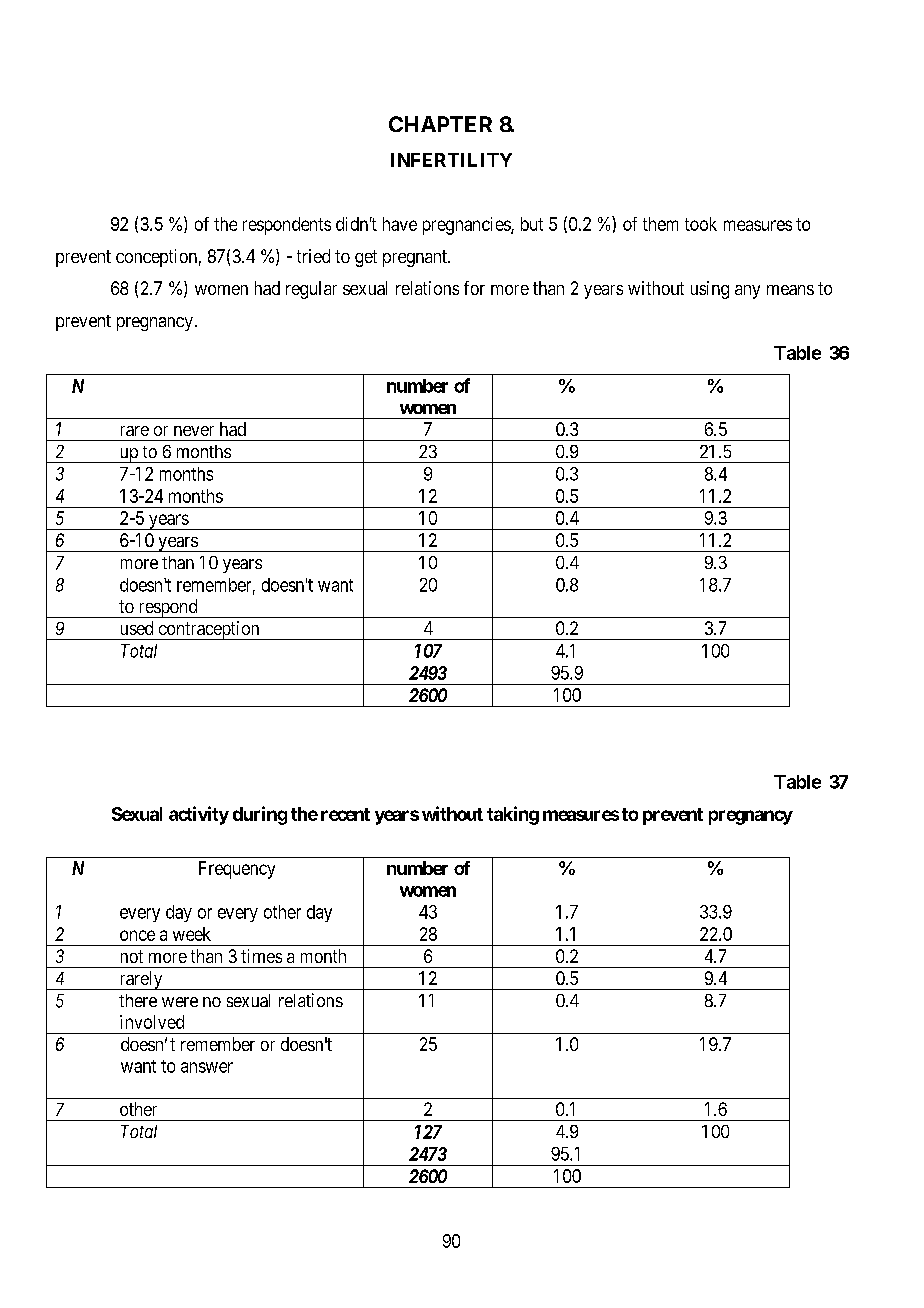 The height and width of the screenshot is (1308, 924). I want to click on took, so click(701, 224).
